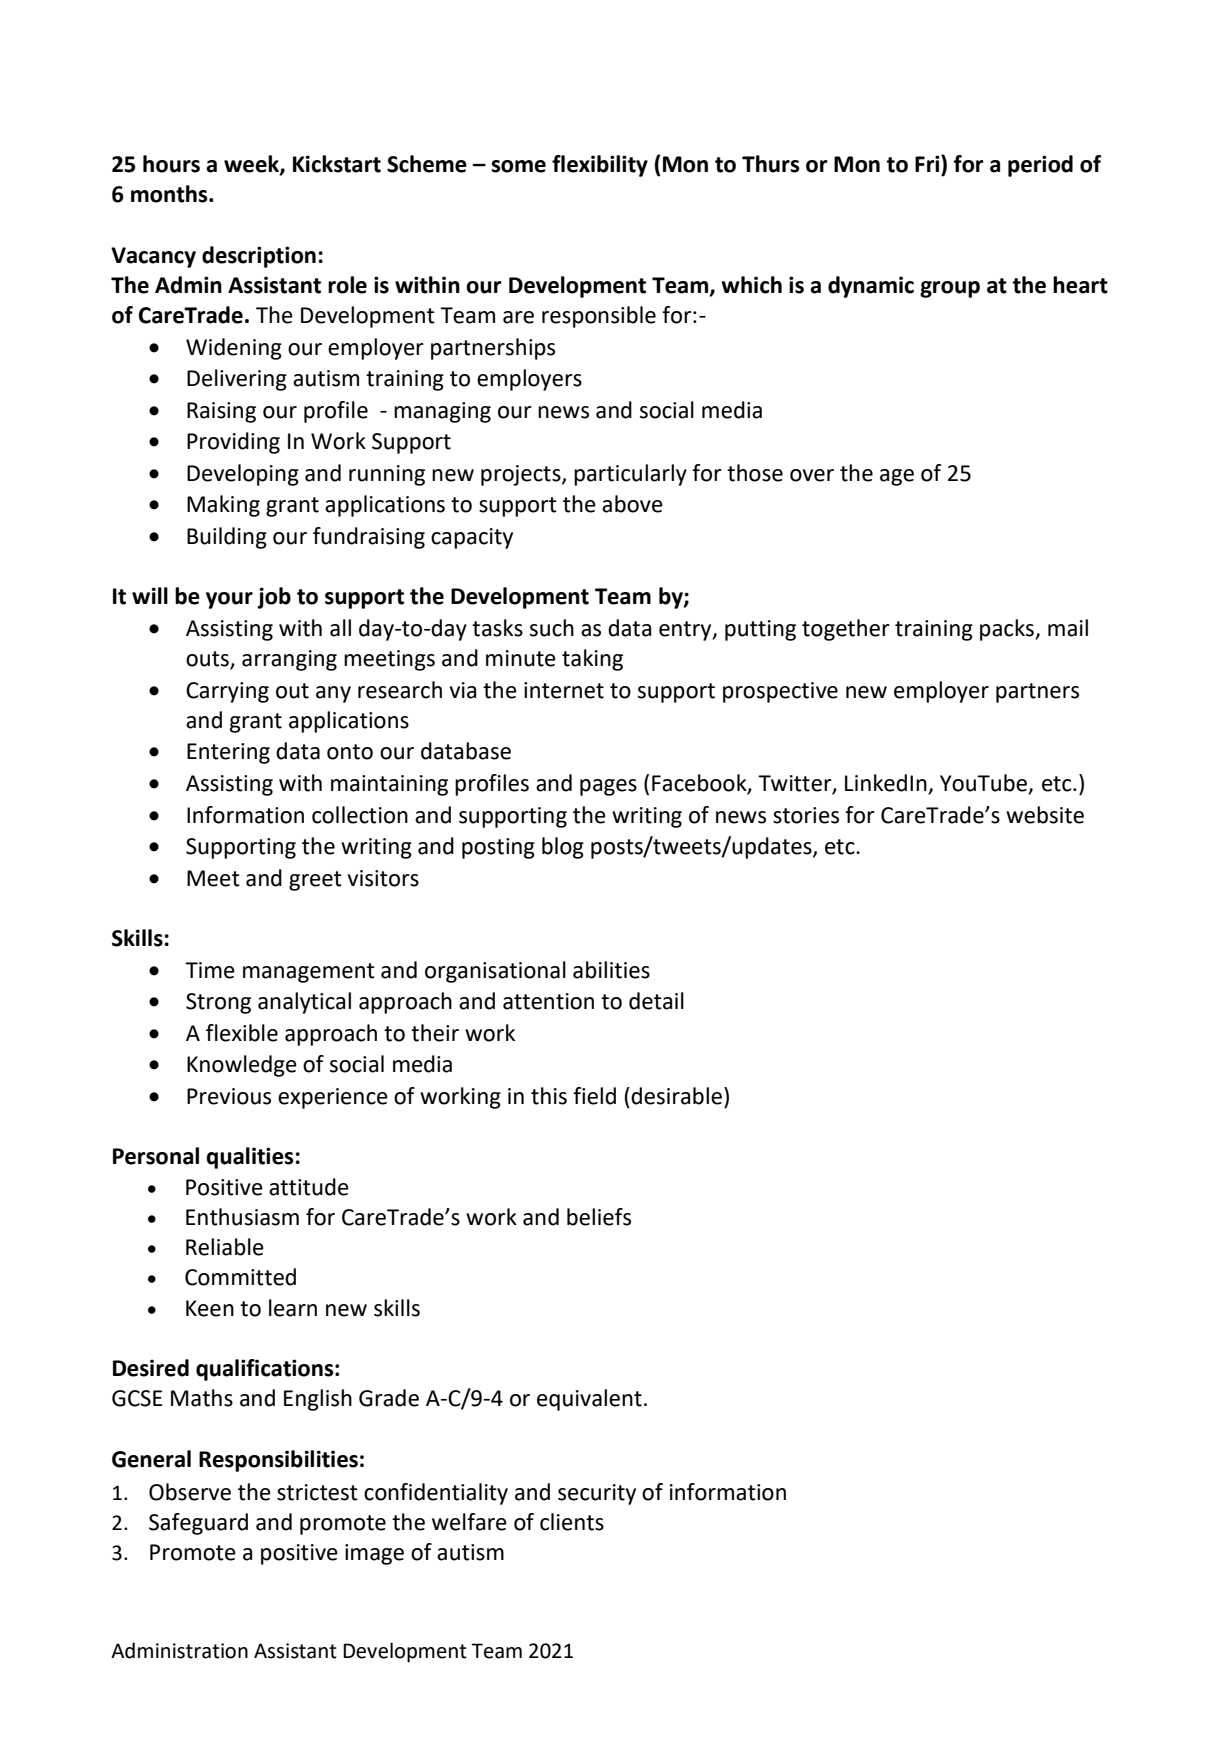 The width and height of the screenshot is (1228, 1737). What do you see at coordinates (252, 165) in the screenshot?
I see `week` at bounding box center [252, 165].
